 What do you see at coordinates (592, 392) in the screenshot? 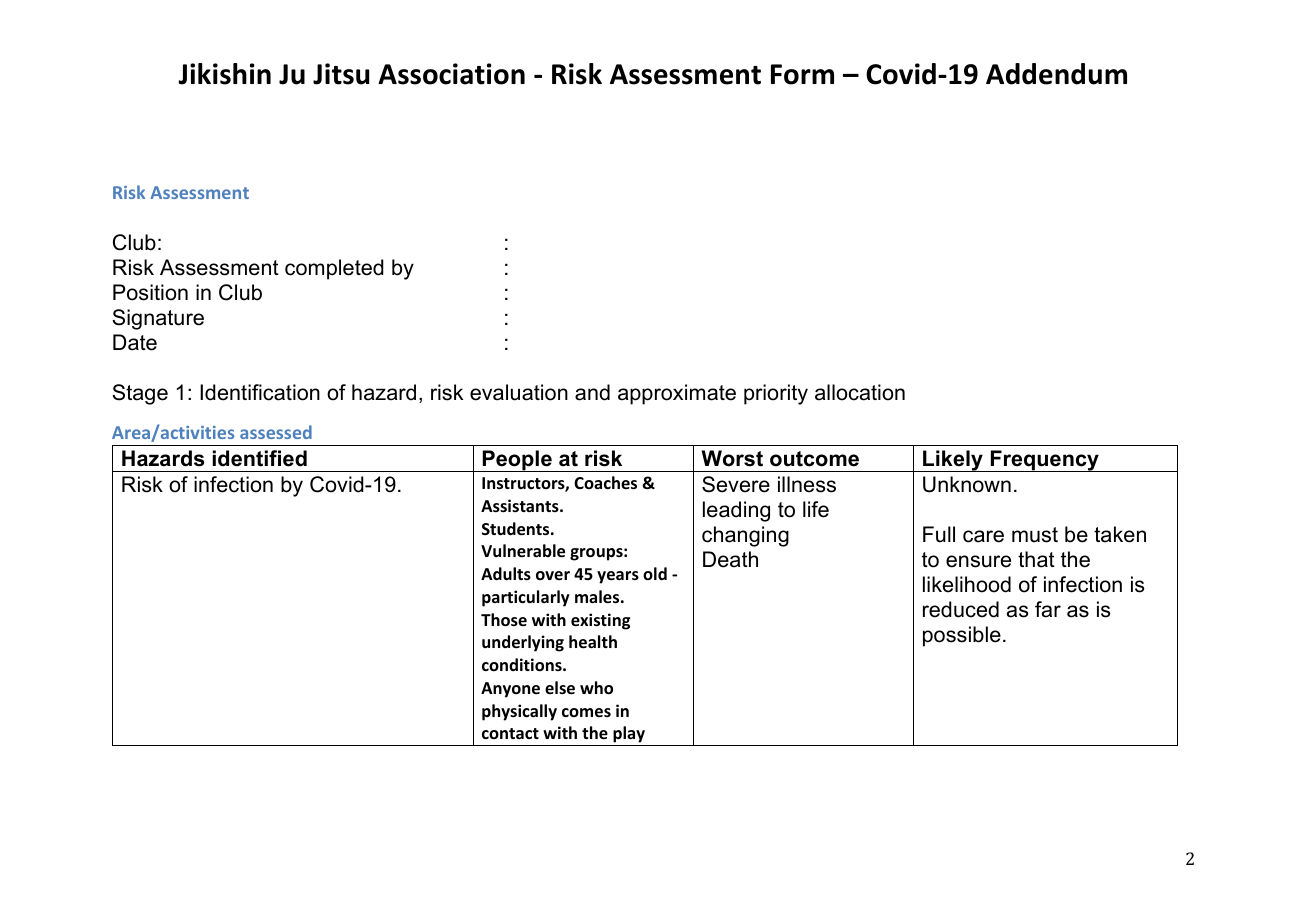
I see `and` at bounding box center [592, 392].
